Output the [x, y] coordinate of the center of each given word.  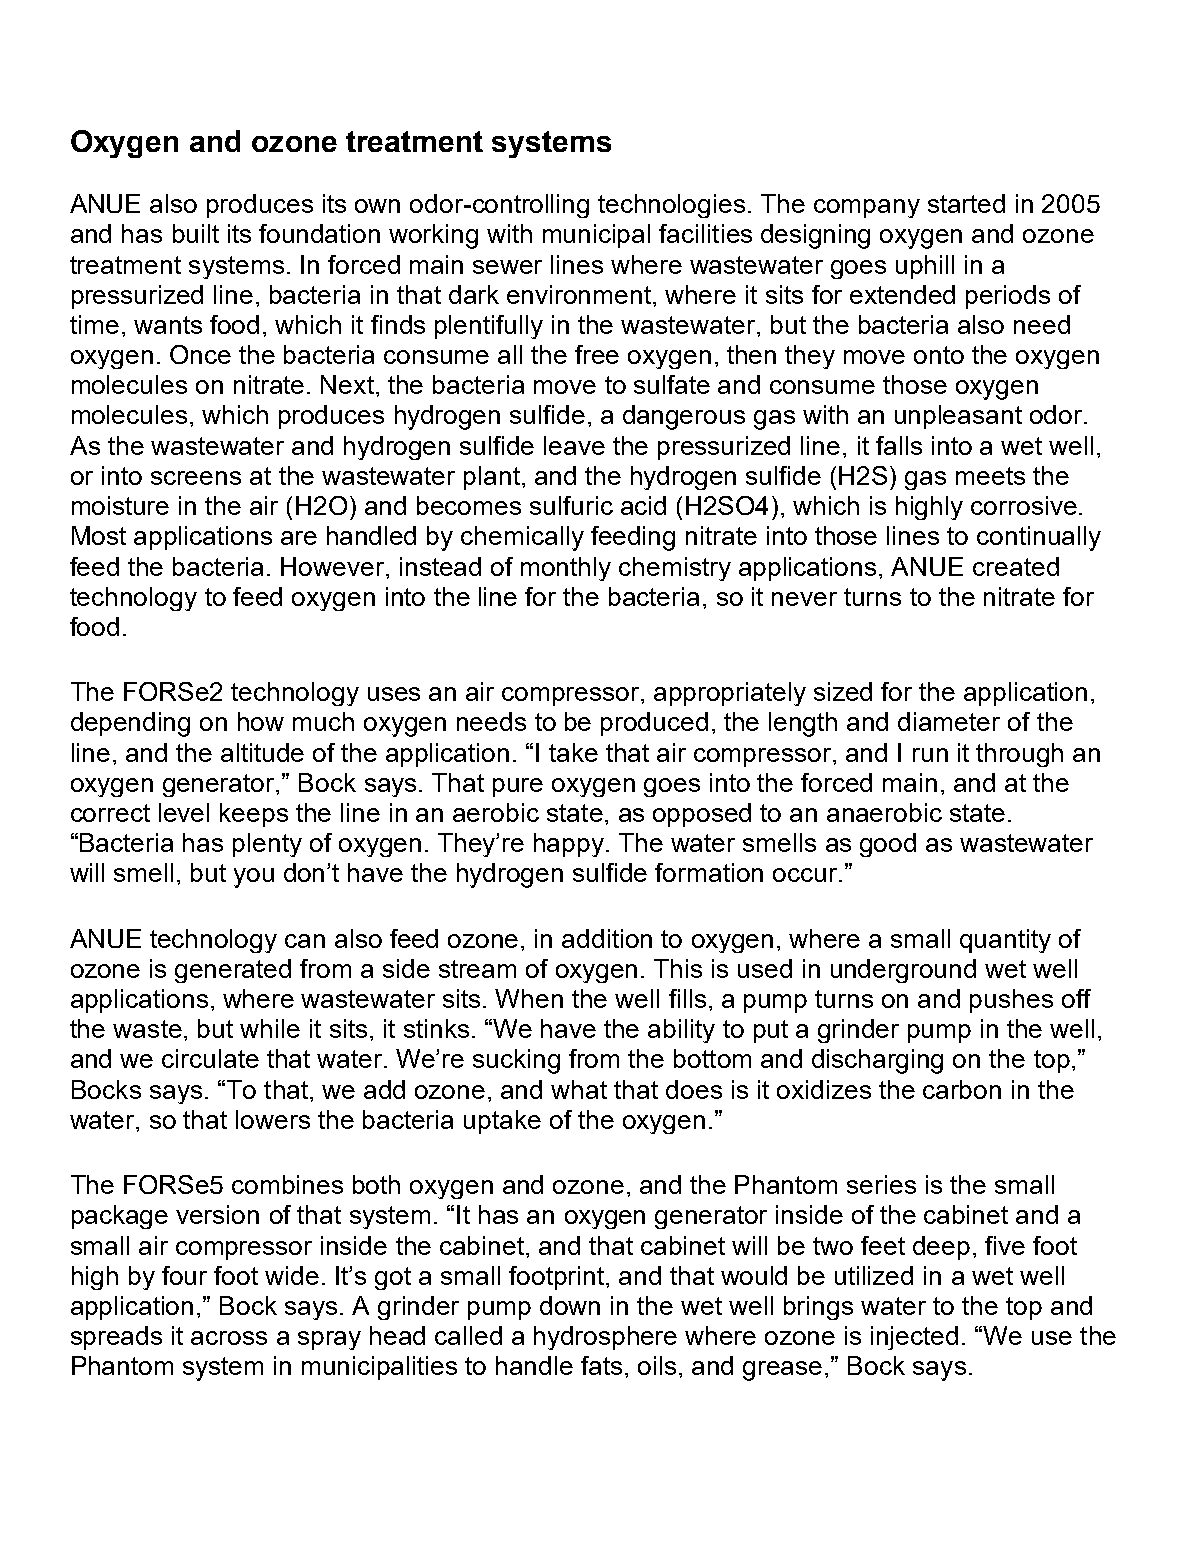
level [184, 812]
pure [518, 787]
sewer [507, 267]
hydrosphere [605, 1338]
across [229, 1338]
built [196, 233]
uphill [925, 267]
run [930, 755]
